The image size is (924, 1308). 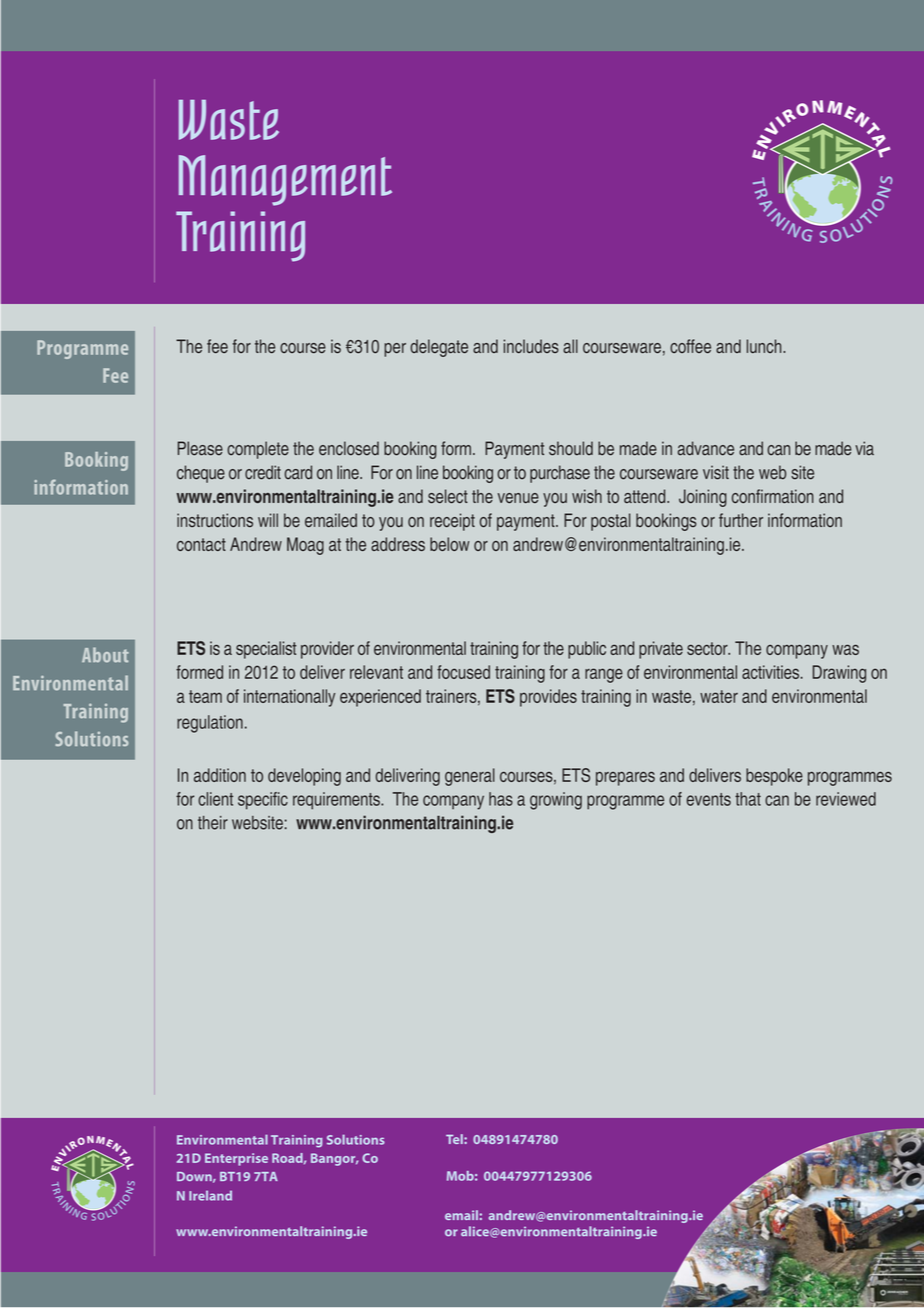 What do you see at coordinates (200, 448) in the screenshot?
I see `Please` at bounding box center [200, 448].
